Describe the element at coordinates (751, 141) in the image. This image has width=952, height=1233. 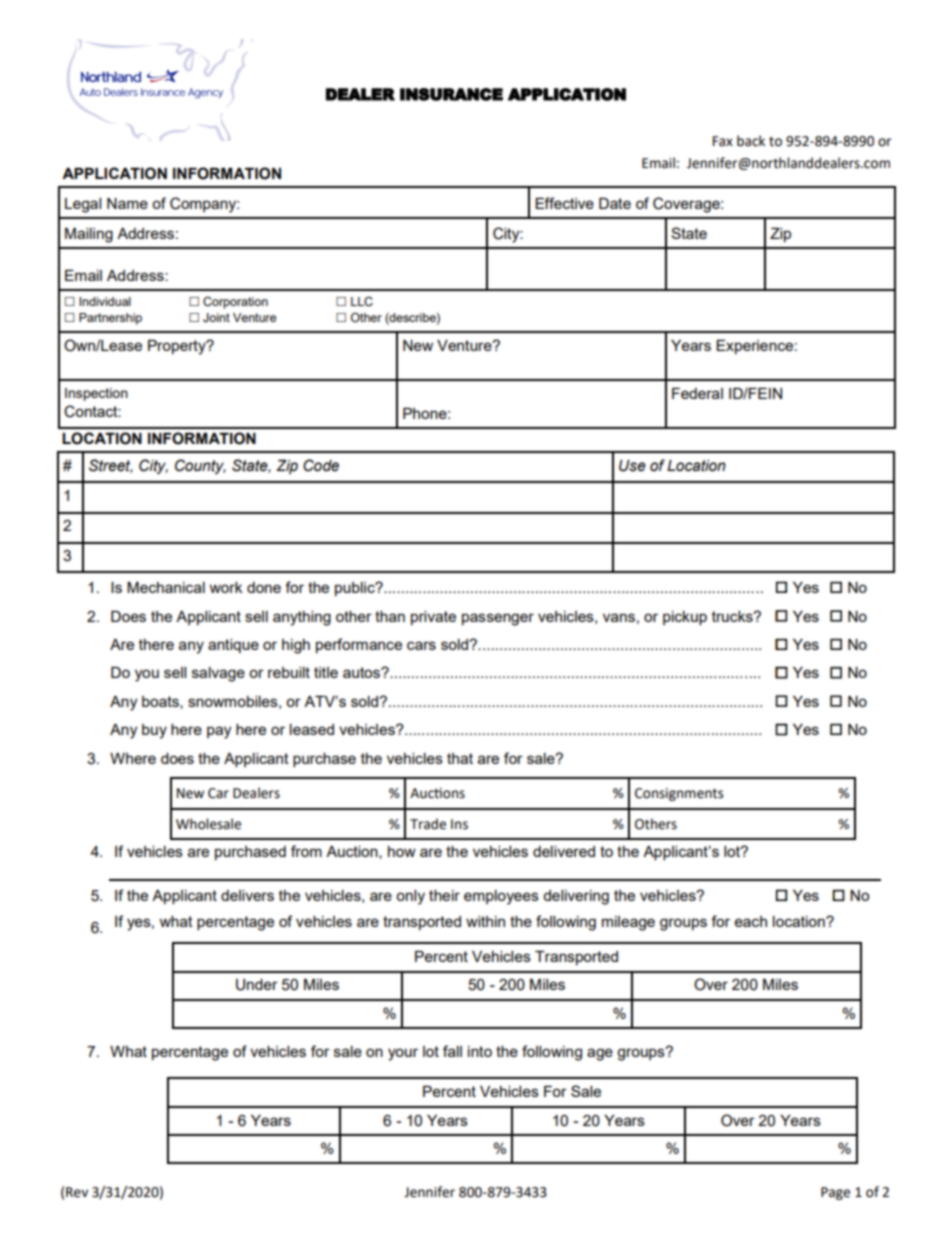
I see `back` at that location.
